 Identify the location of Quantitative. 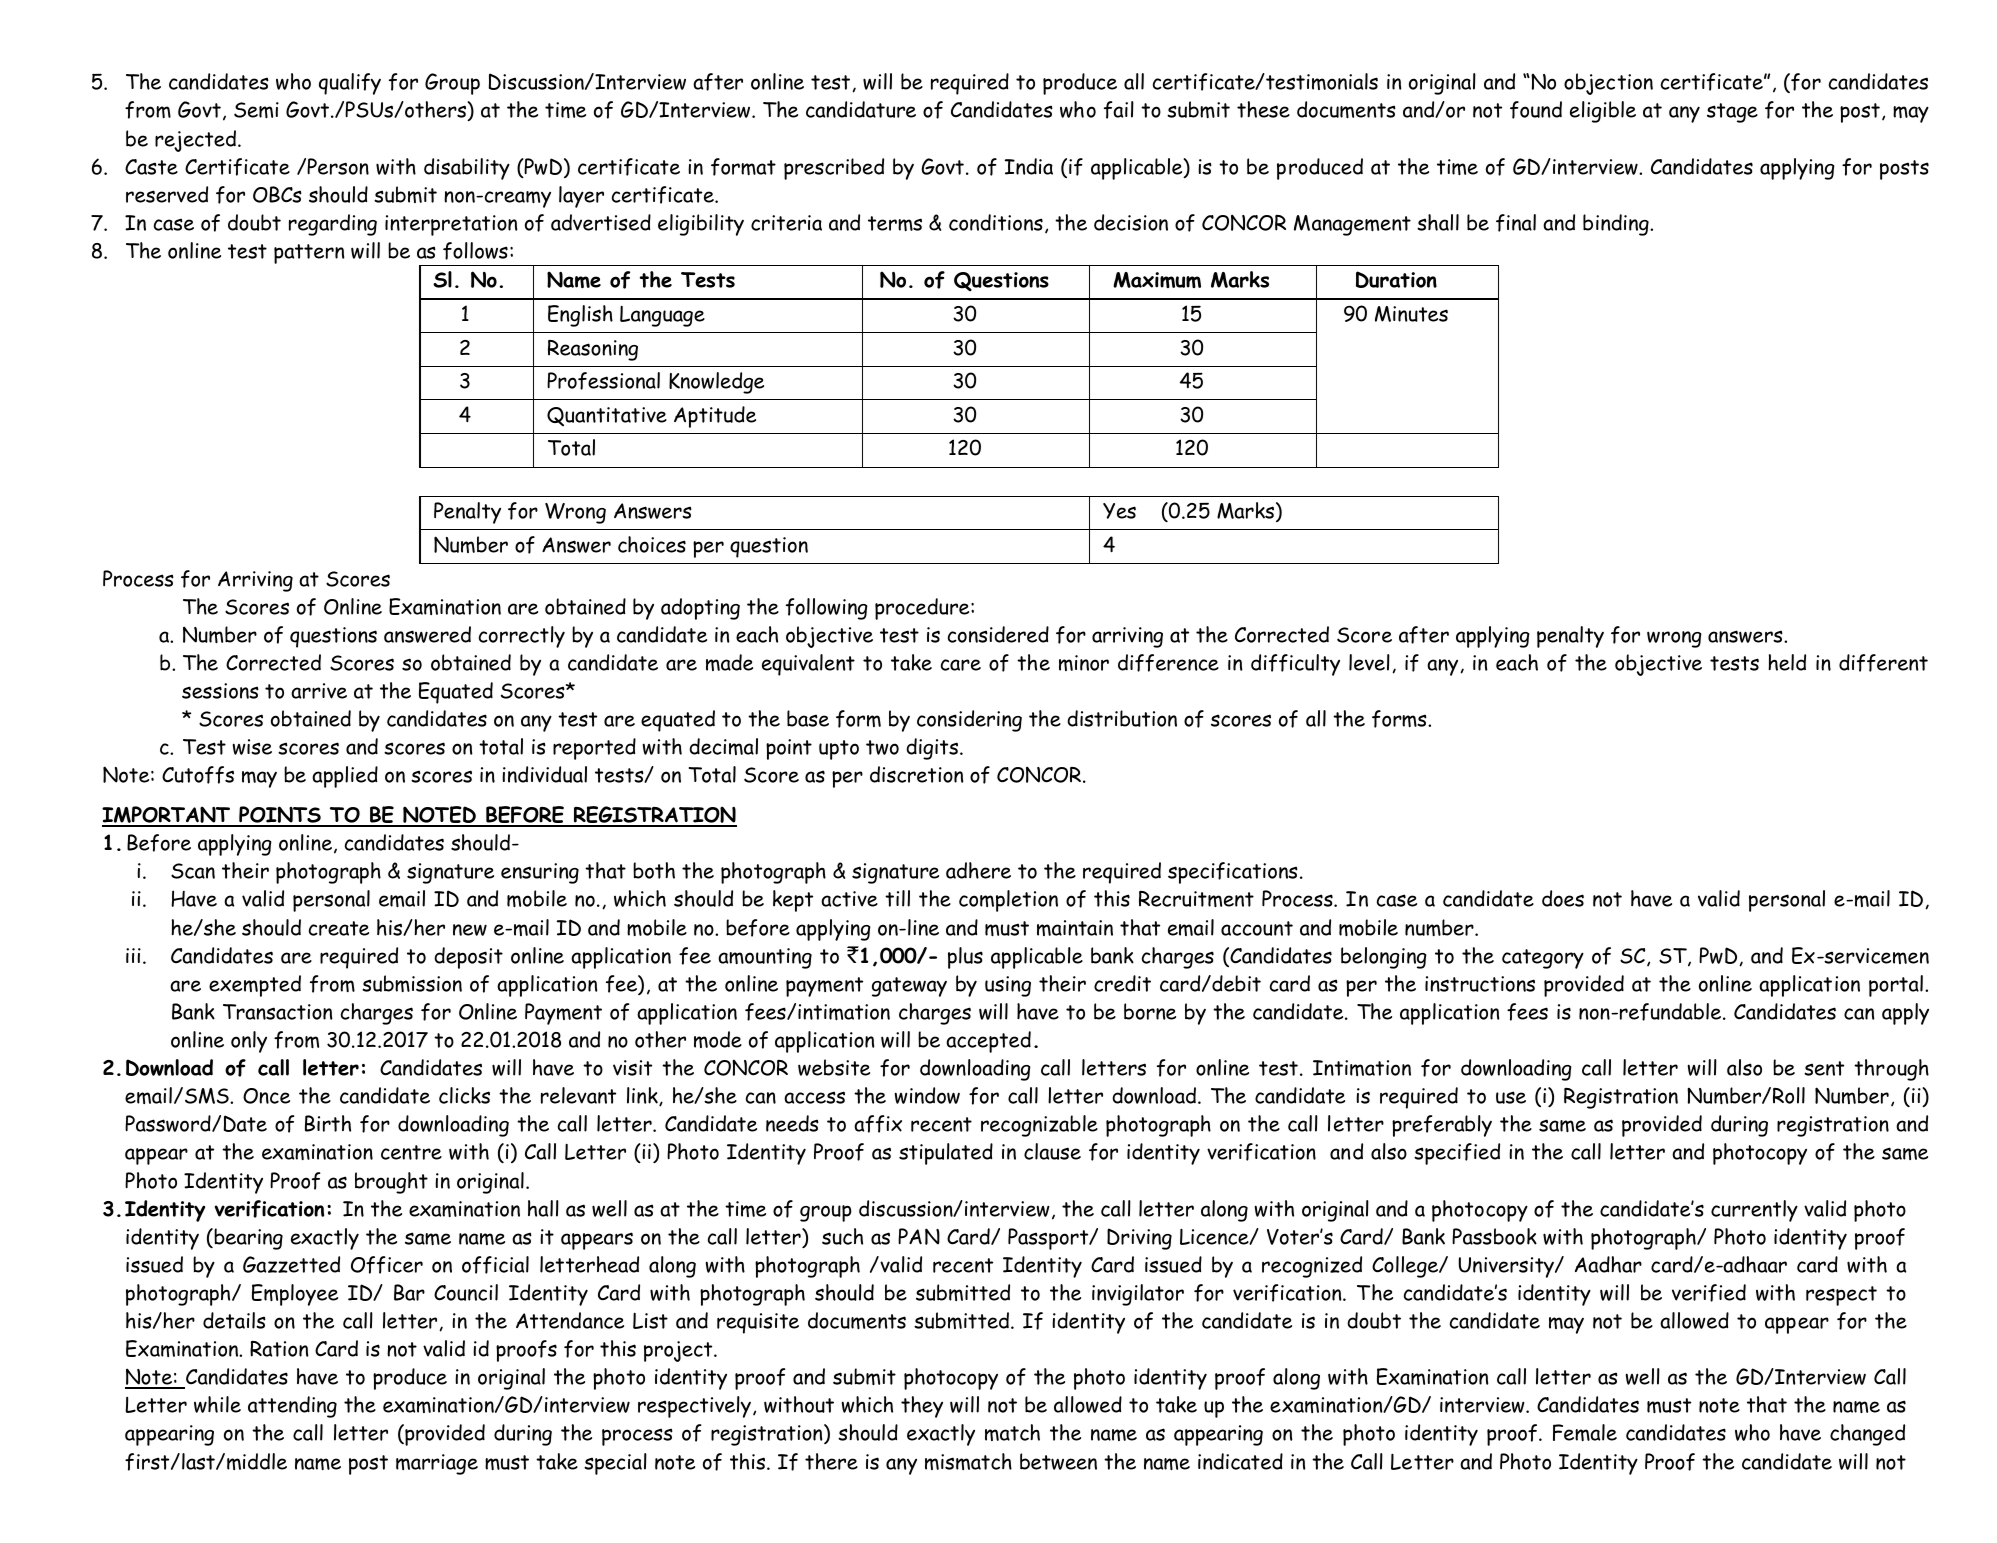
(607, 416).
